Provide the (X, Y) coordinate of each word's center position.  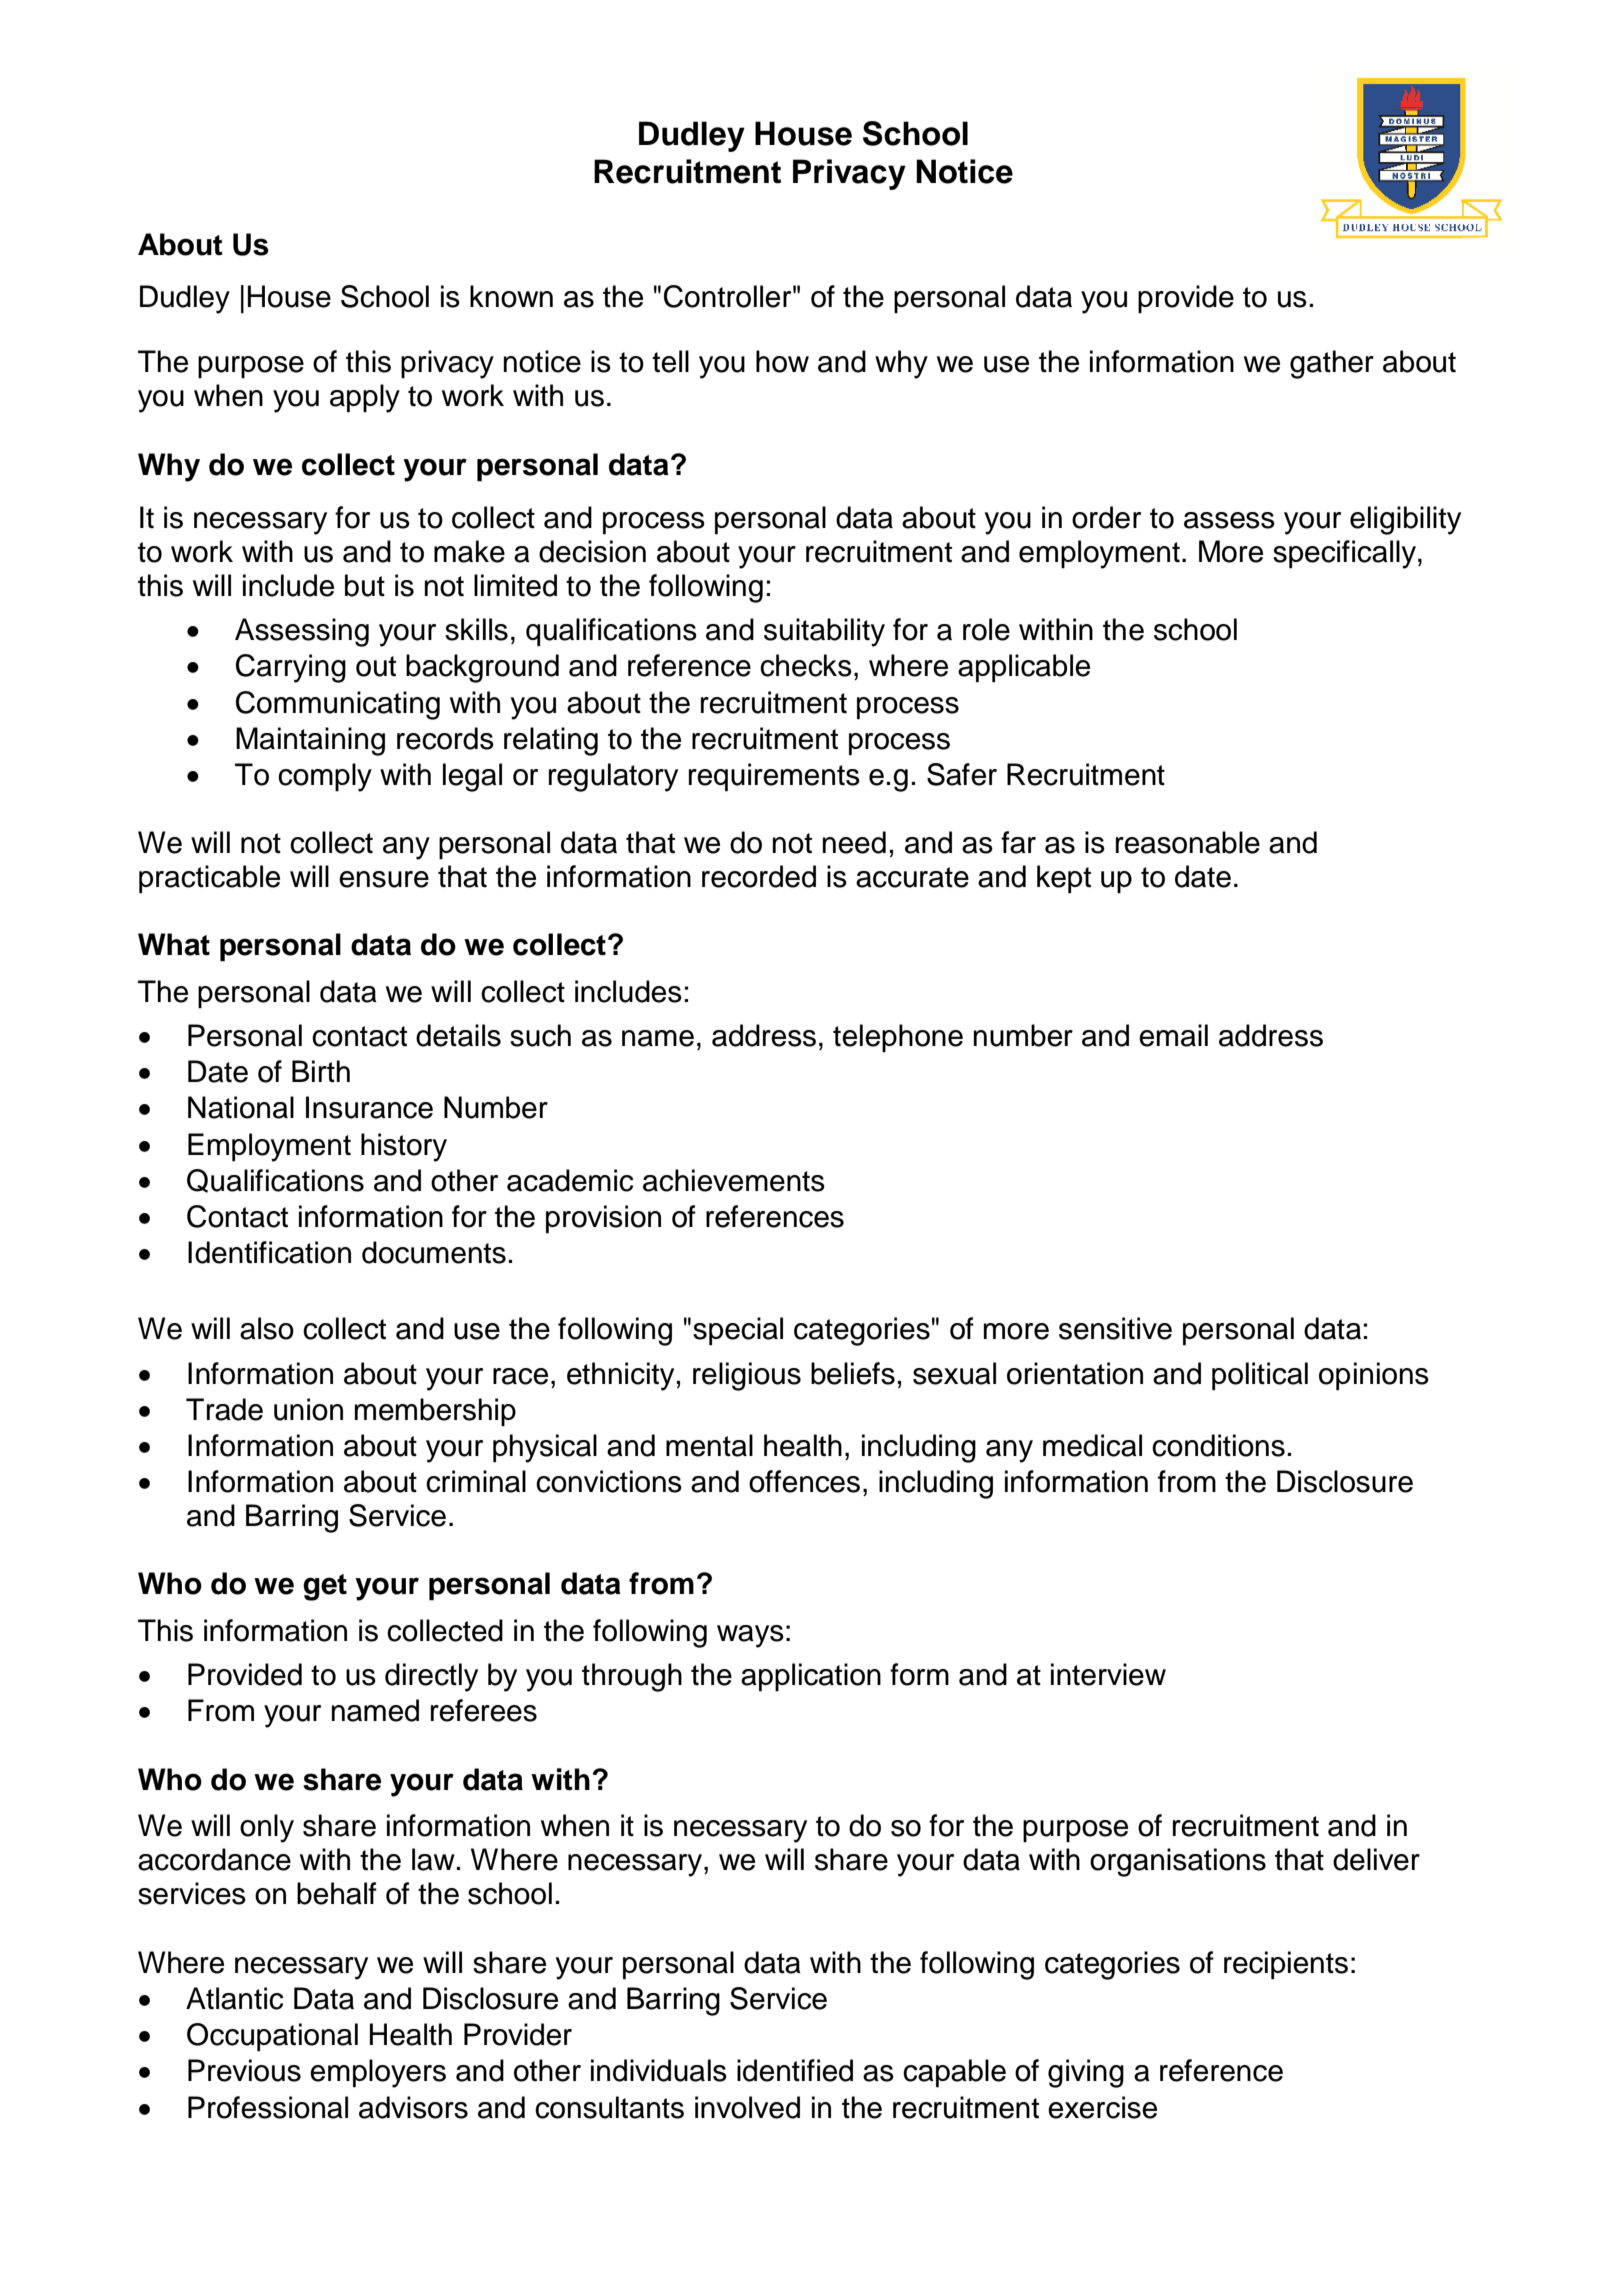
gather (1332, 364)
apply (365, 398)
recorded (759, 876)
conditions (1218, 1445)
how (782, 361)
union (308, 1409)
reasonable (1188, 842)
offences (804, 1481)
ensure (384, 879)
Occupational (272, 2037)
